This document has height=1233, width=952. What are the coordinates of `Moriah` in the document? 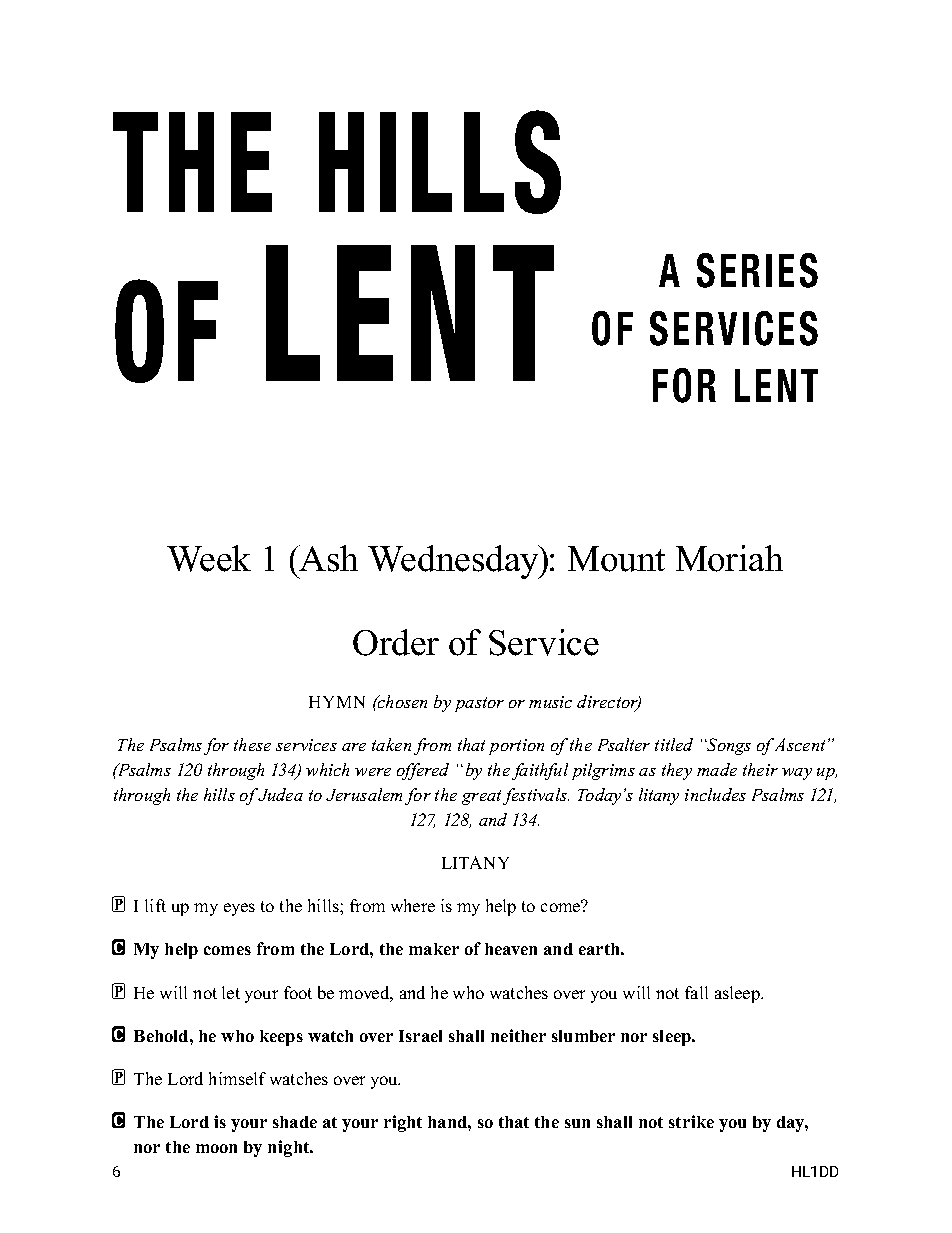 It's located at (729, 558).
